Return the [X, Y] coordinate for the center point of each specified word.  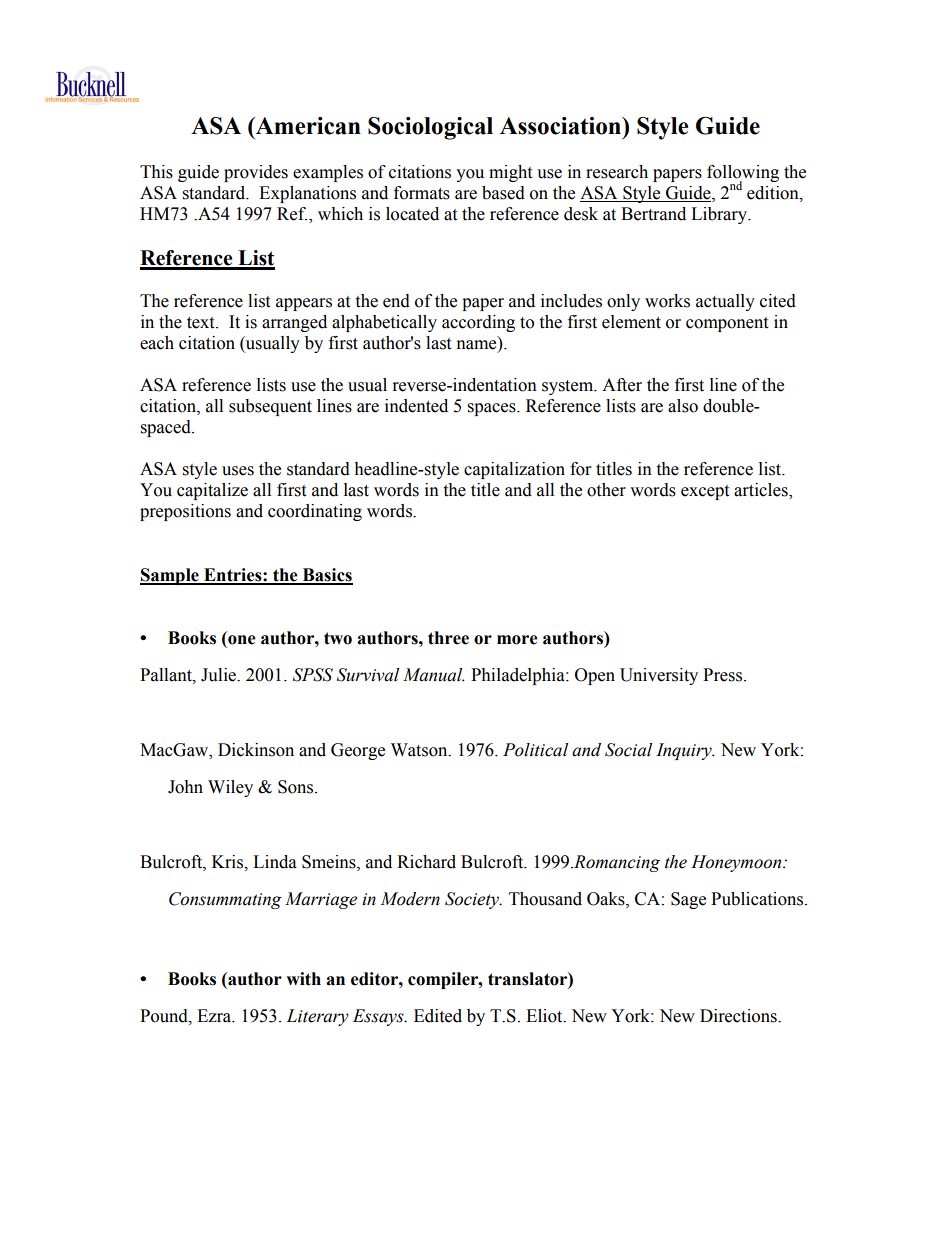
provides [256, 173]
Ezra [215, 1016]
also [683, 406]
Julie [220, 675]
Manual [434, 675]
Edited [438, 1016]
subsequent [270, 407]
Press [724, 675]
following [743, 174]
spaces [493, 409]
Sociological [430, 128]
